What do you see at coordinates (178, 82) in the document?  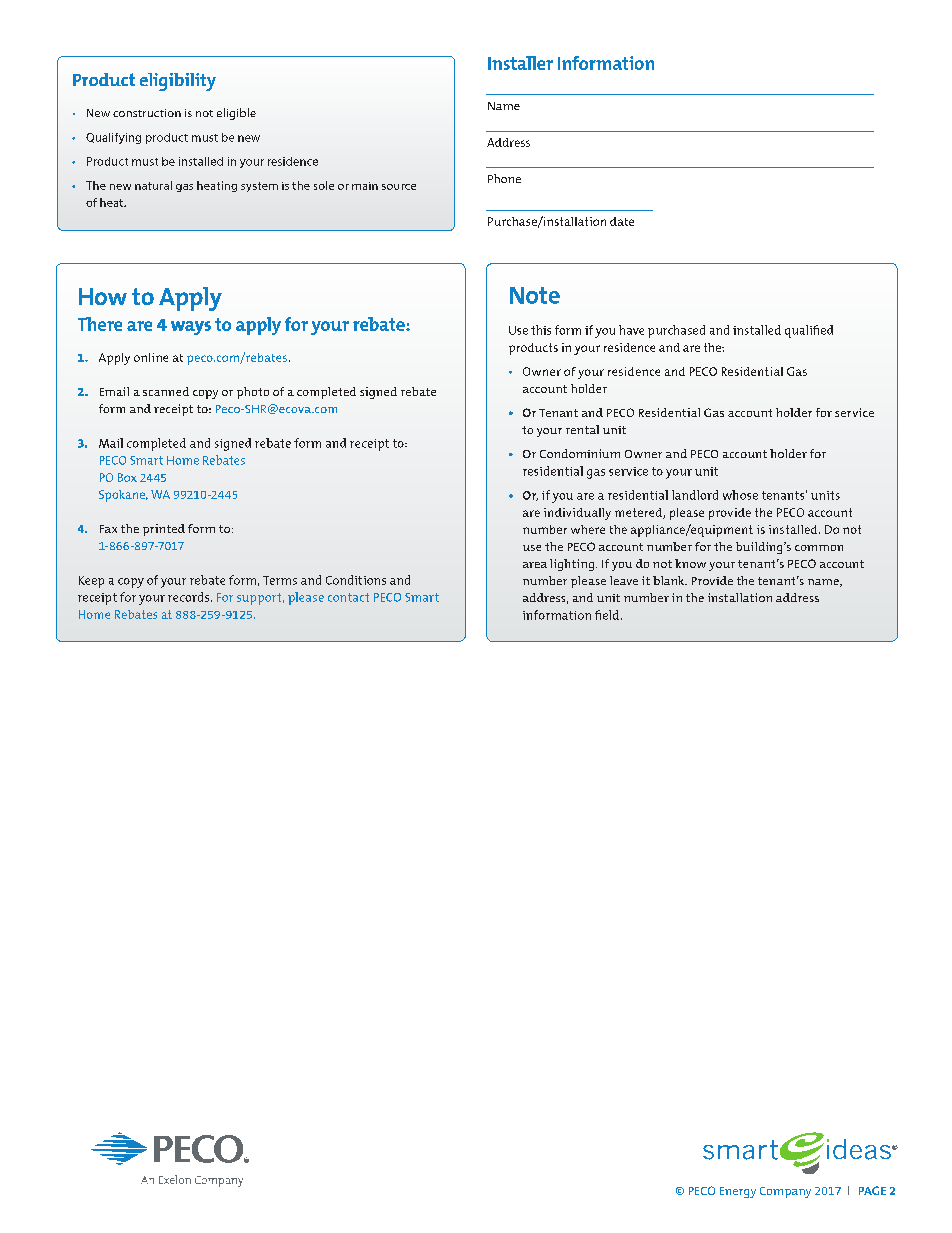 I see `eligibility` at bounding box center [178, 82].
